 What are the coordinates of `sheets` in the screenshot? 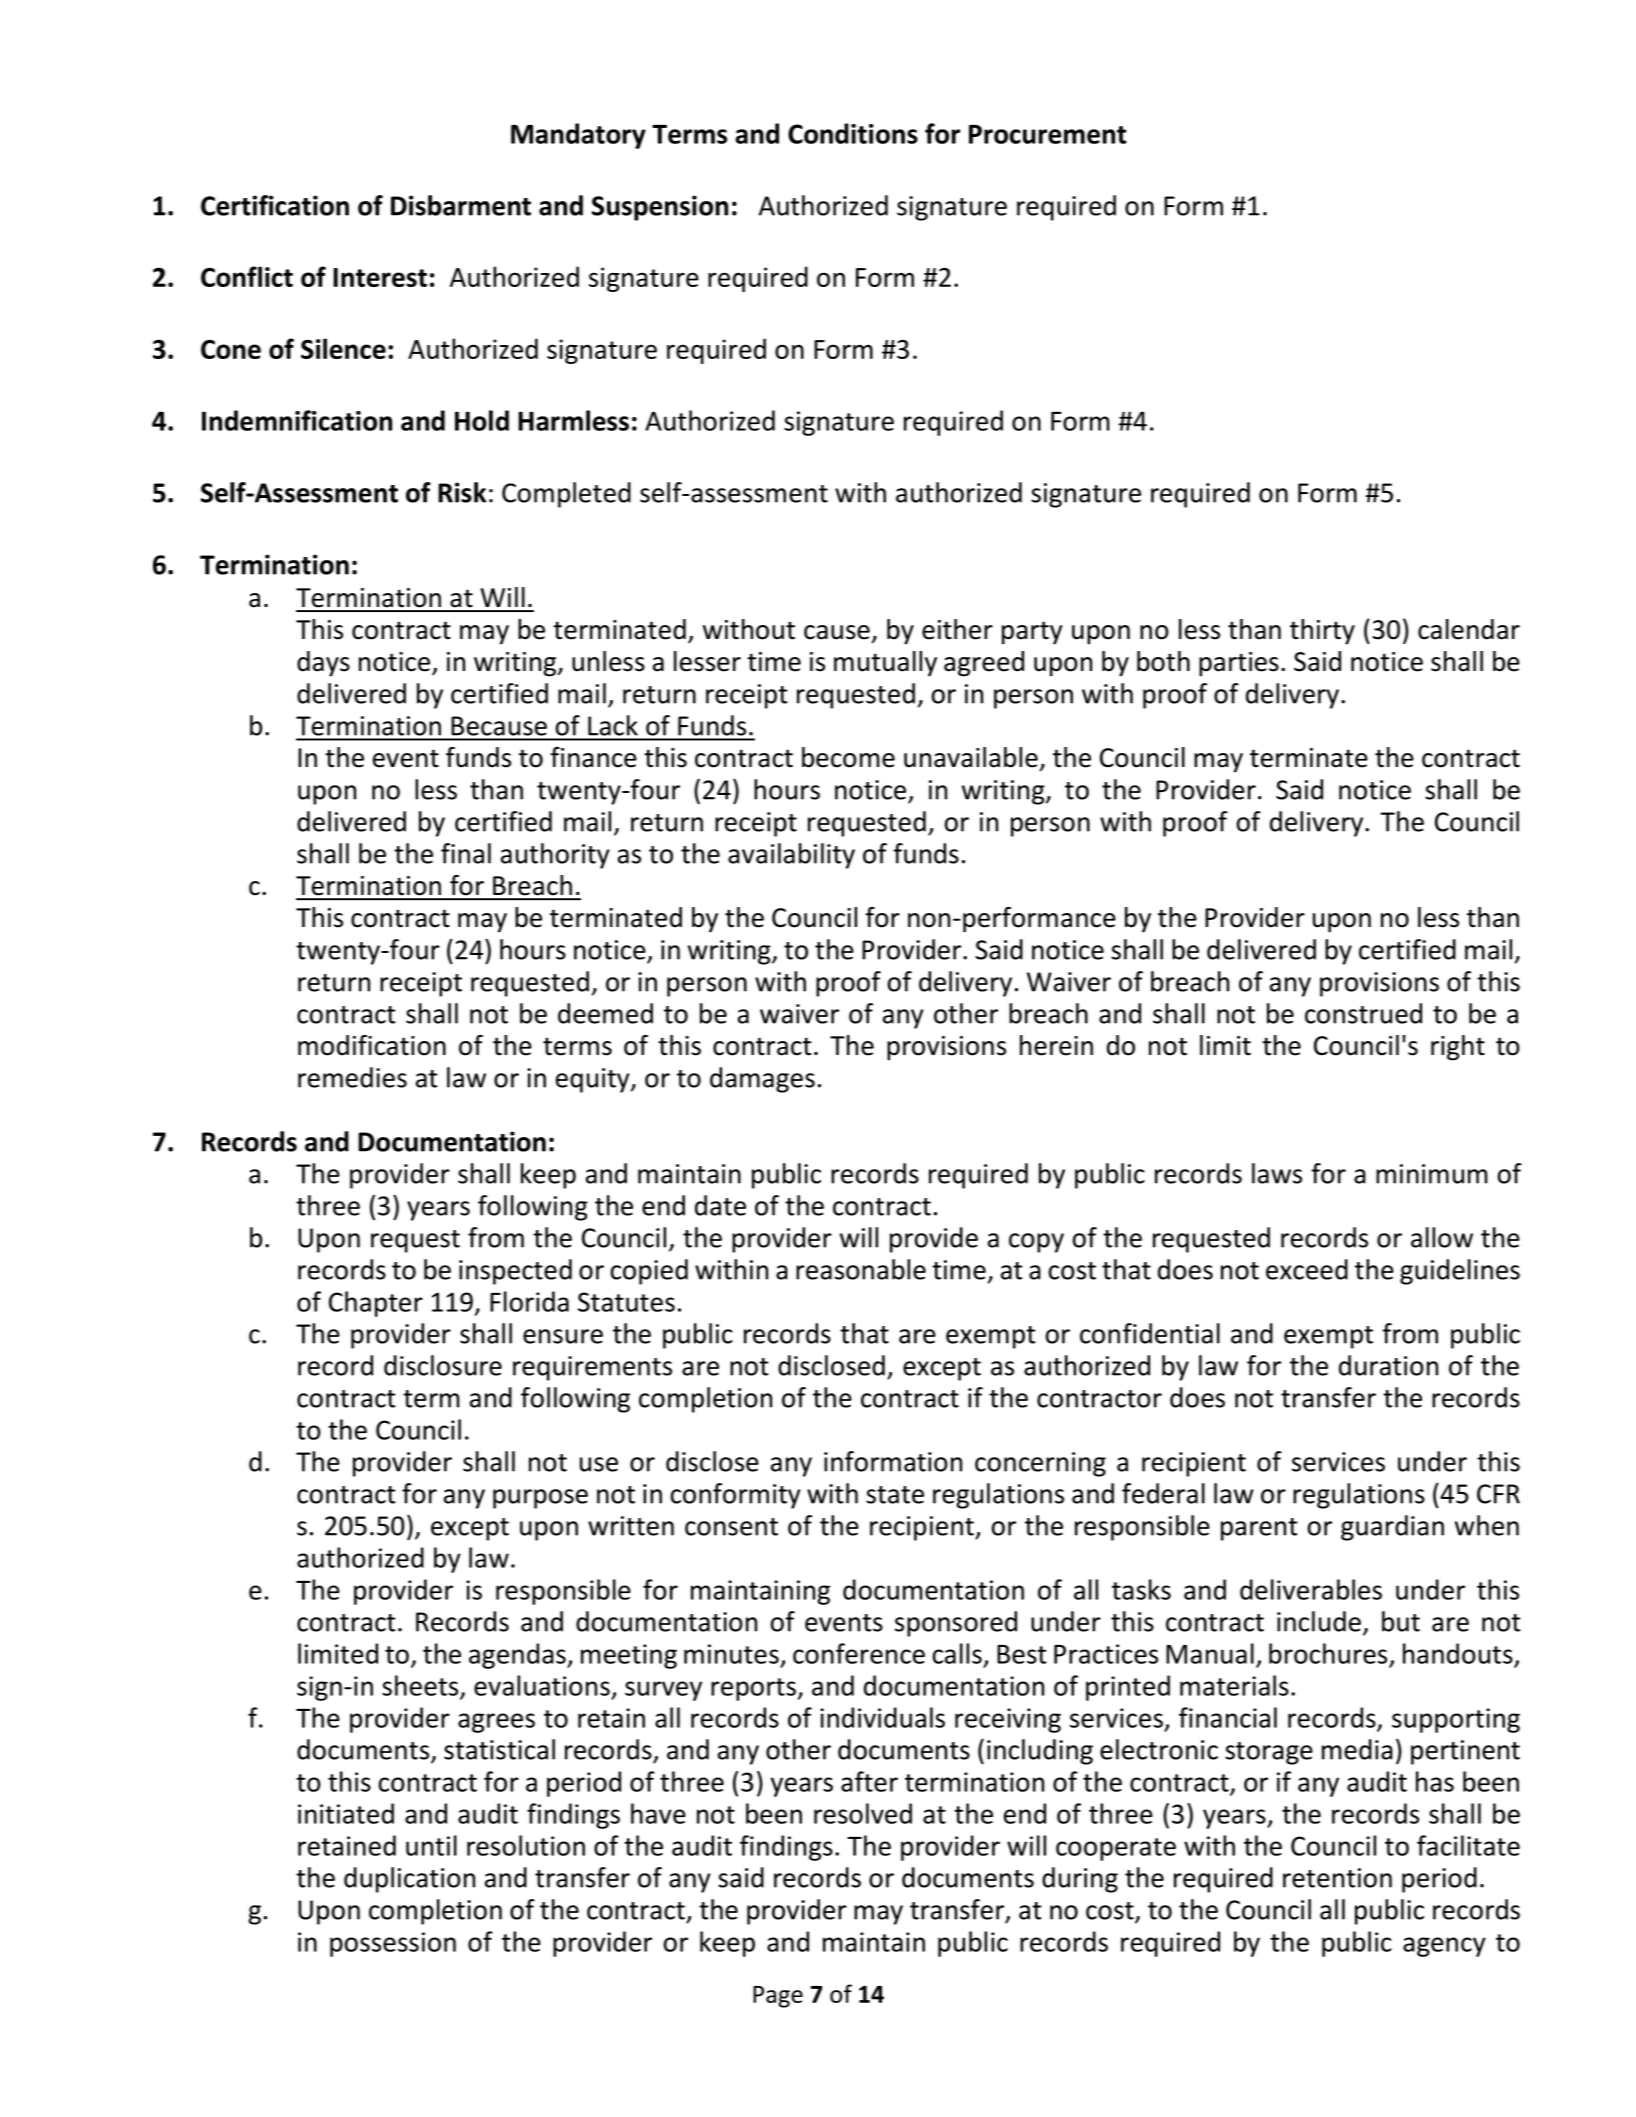 It's located at (421, 1686).
